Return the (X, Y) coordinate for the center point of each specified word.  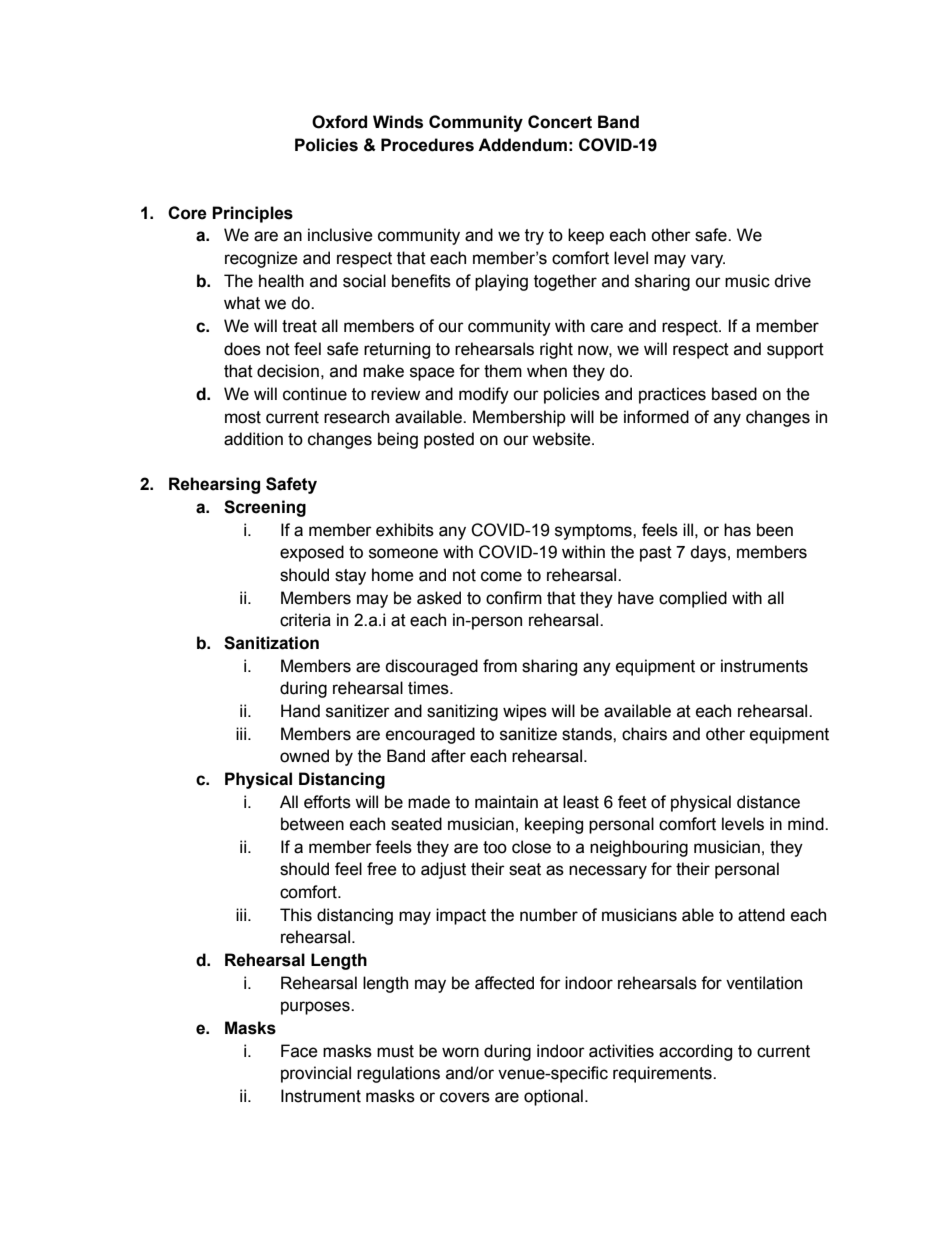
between (312, 824)
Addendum (522, 145)
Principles (252, 214)
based (734, 394)
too (495, 847)
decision (288, 371)
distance (768, 802)
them (503, 371)
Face (299, 1051)
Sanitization (271, 643)
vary (708, 261)
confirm (514, 598)
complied (693, 599)
